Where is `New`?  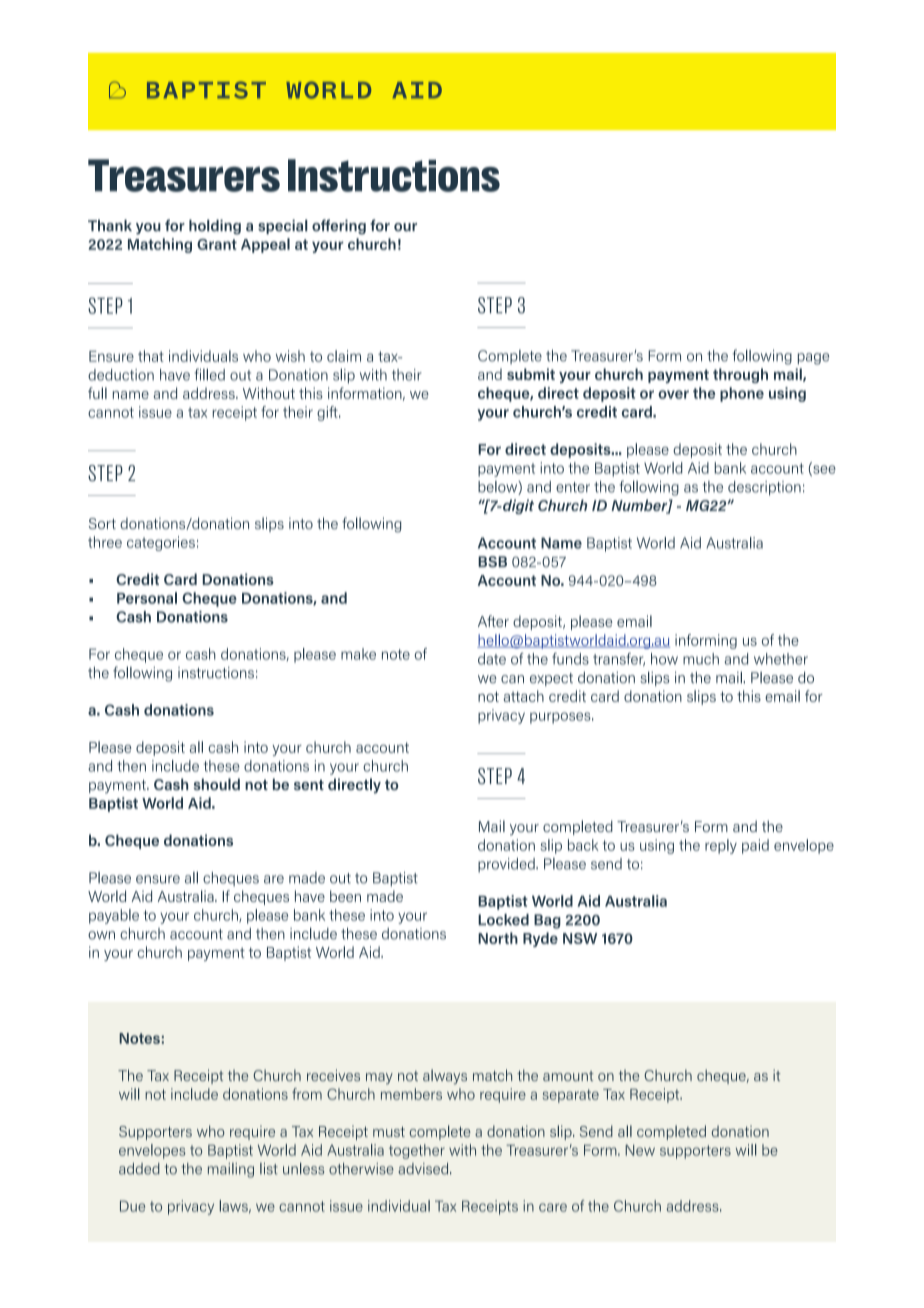
New is located at coordinates (640, 1150).
